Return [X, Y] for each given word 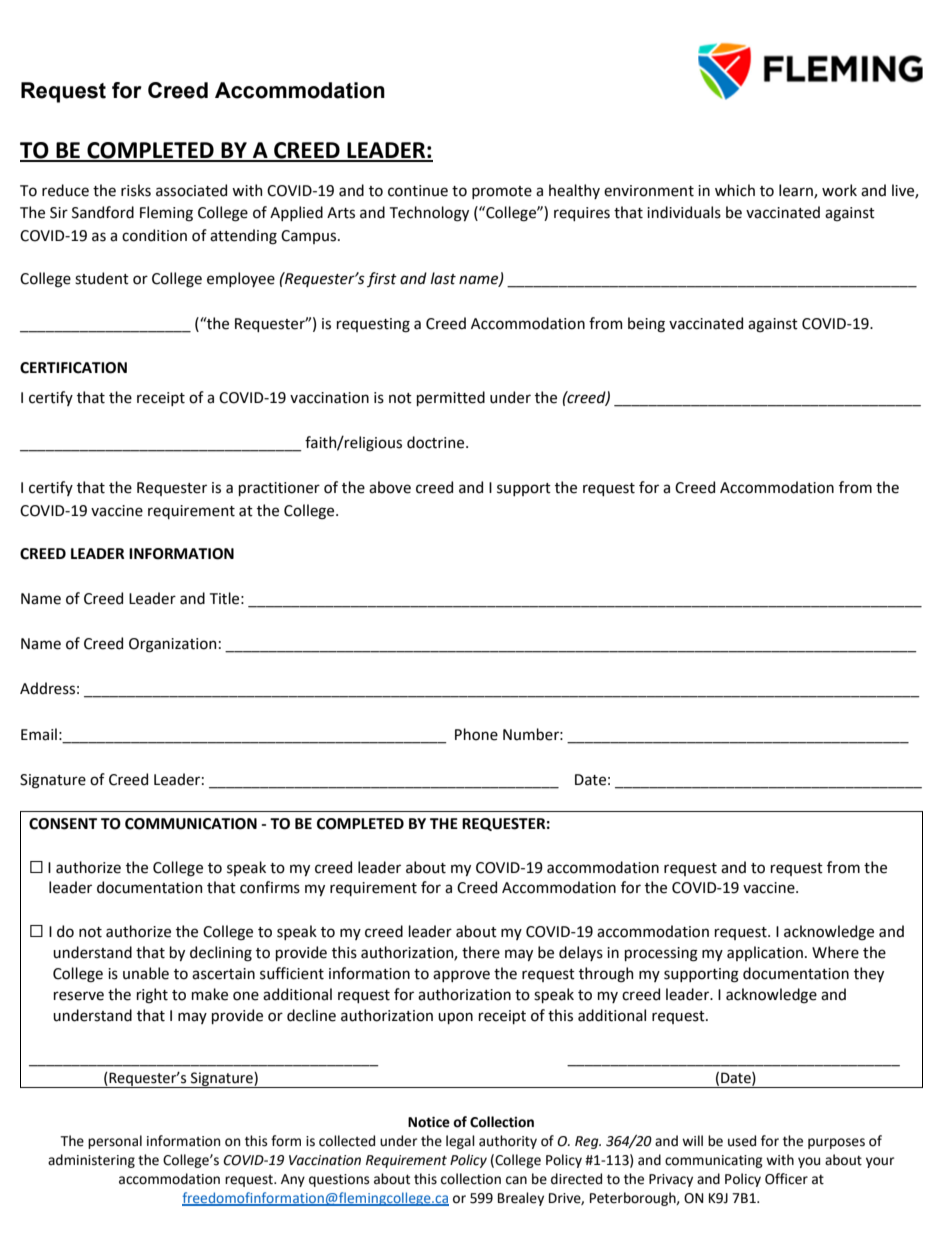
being [646, 325]
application [765, 953]
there [481, 952]
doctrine [437, 442]
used [742, 1141]
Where [835, 952]
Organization [172, 645]
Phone [476, 734]
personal [115, 1142]
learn [797, 191]
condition [154, 235]
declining [221, 954]
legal [460, 1142]
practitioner [279, 489]
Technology [429, 214]
